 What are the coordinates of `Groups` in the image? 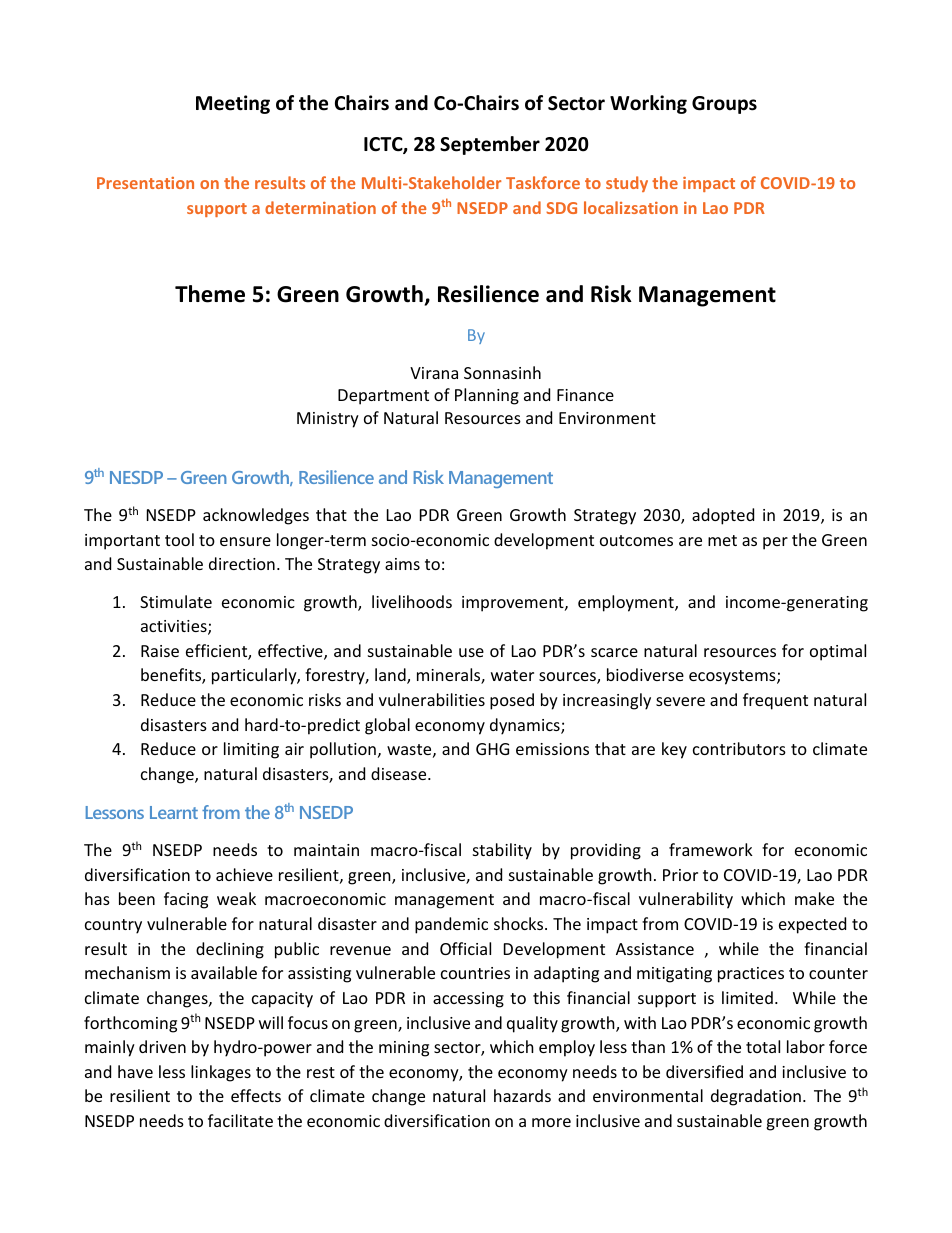 It's located at (724, 105).
